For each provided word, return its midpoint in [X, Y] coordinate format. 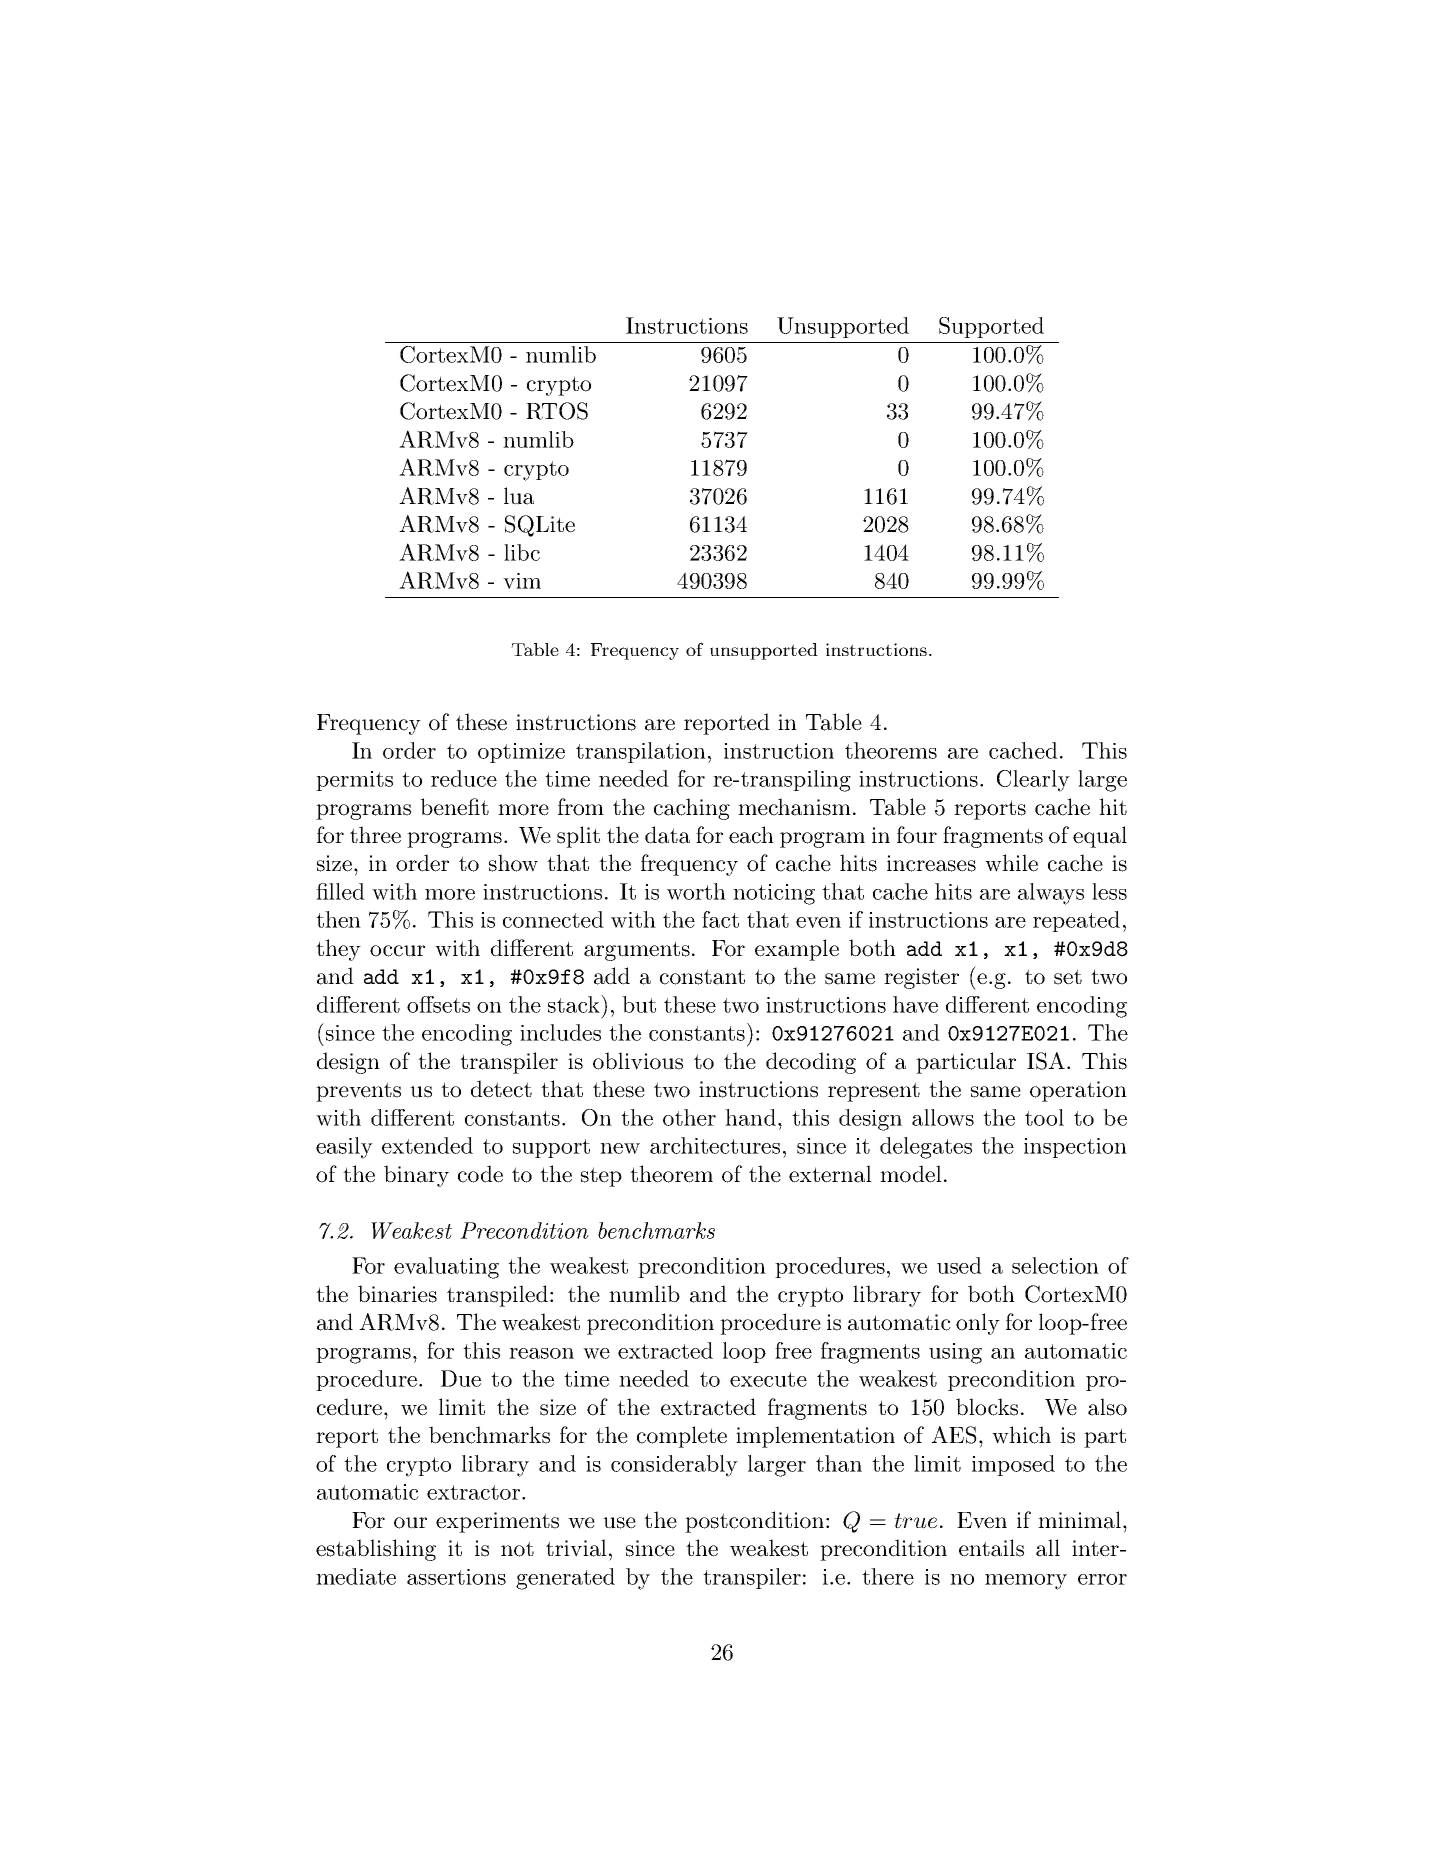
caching [692, 809]
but [639, 1004]
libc [522, 552]
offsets [438, 1004]
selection [1055, 1265]
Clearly [1033, 781]
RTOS [557, 411]
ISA [1046, 1061]
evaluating [446, 1268]
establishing [376, 1550]
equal [1100, 837]
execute [768, 1379]
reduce [464, 778]
